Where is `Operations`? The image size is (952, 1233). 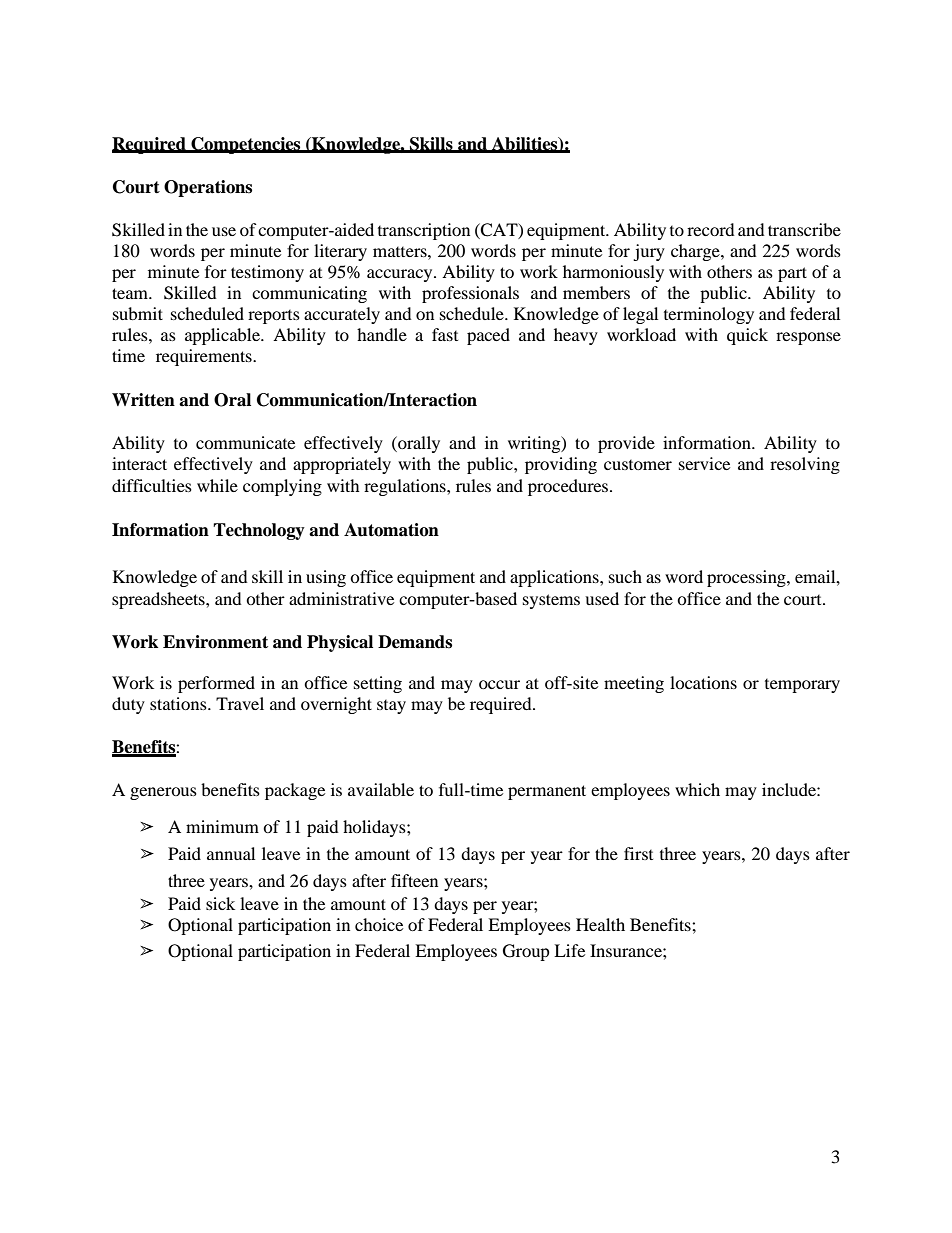 Operations is located at coordinates (208, 188).
